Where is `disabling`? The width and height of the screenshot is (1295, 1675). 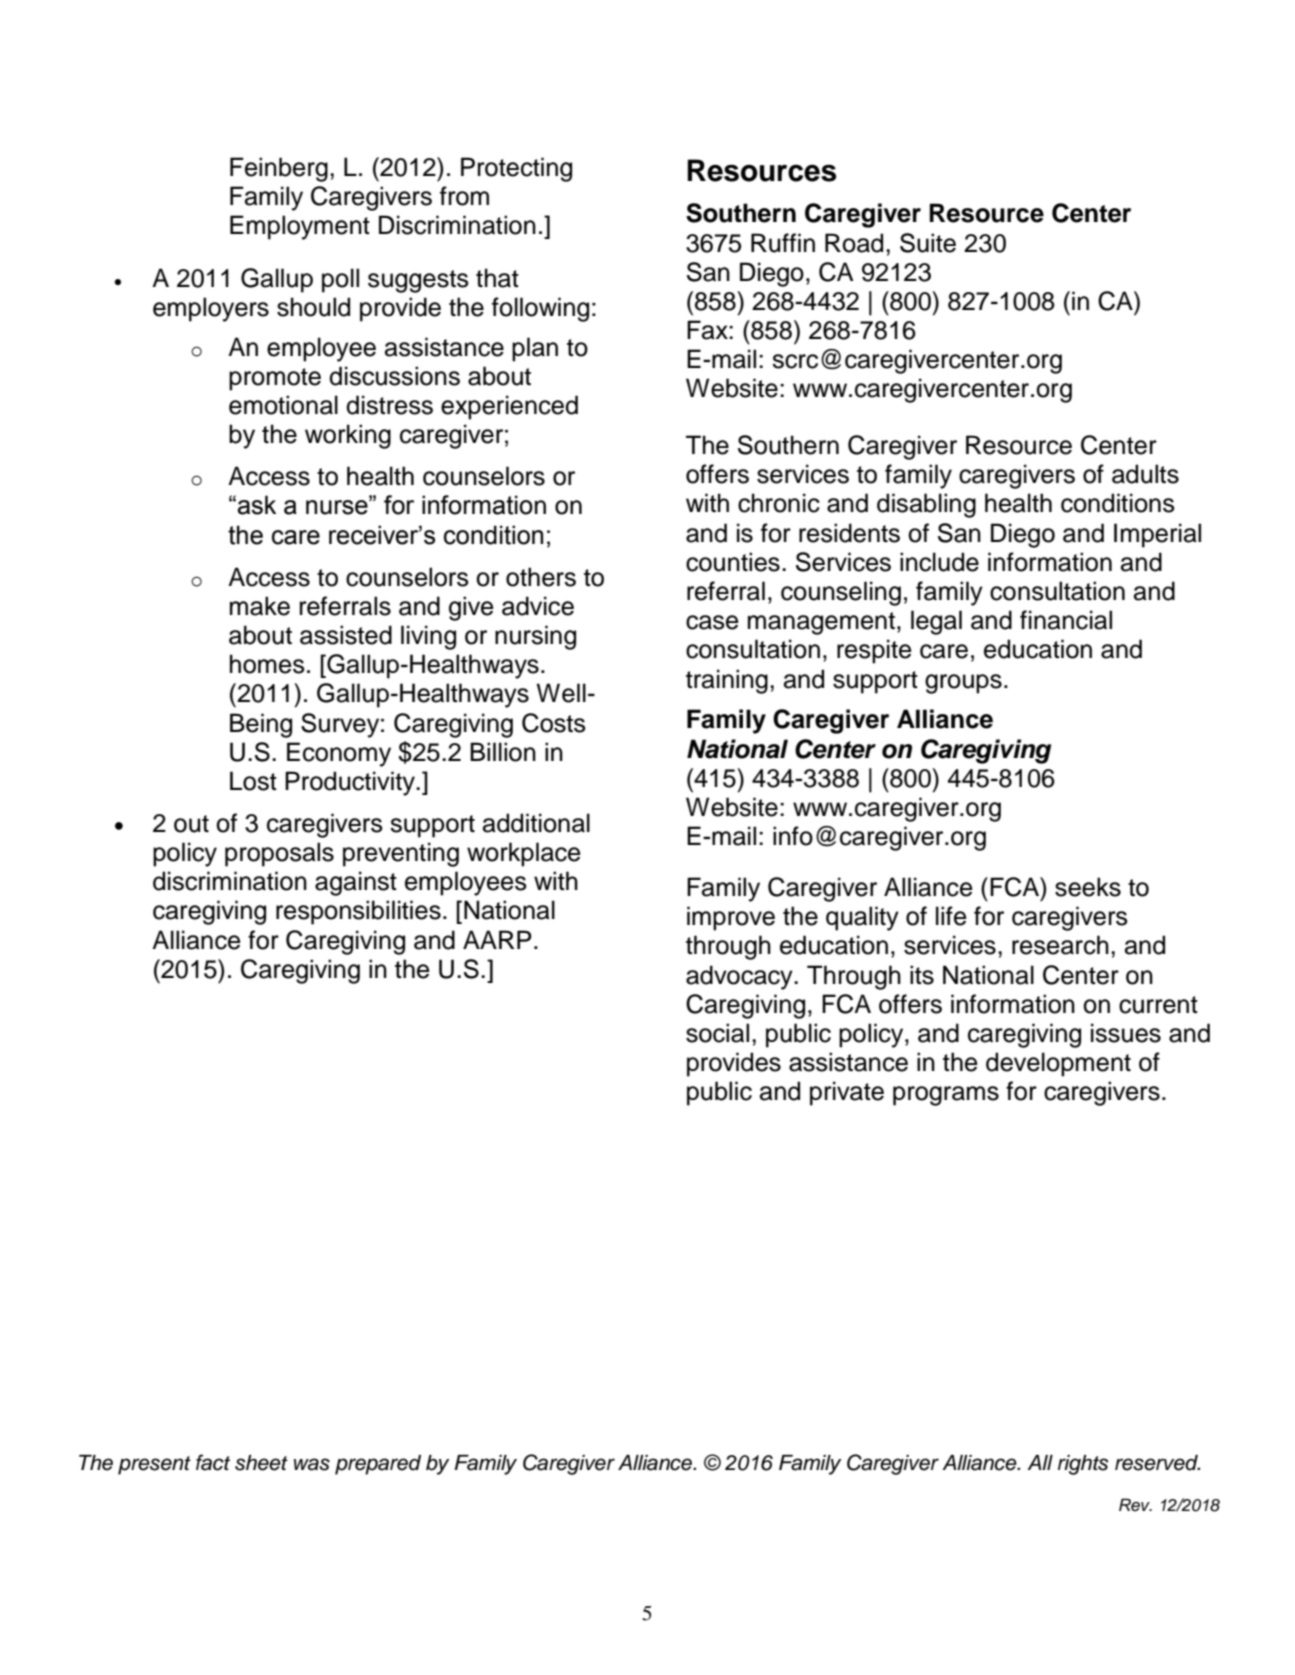
disabling is located at coordinates (926, 505).
